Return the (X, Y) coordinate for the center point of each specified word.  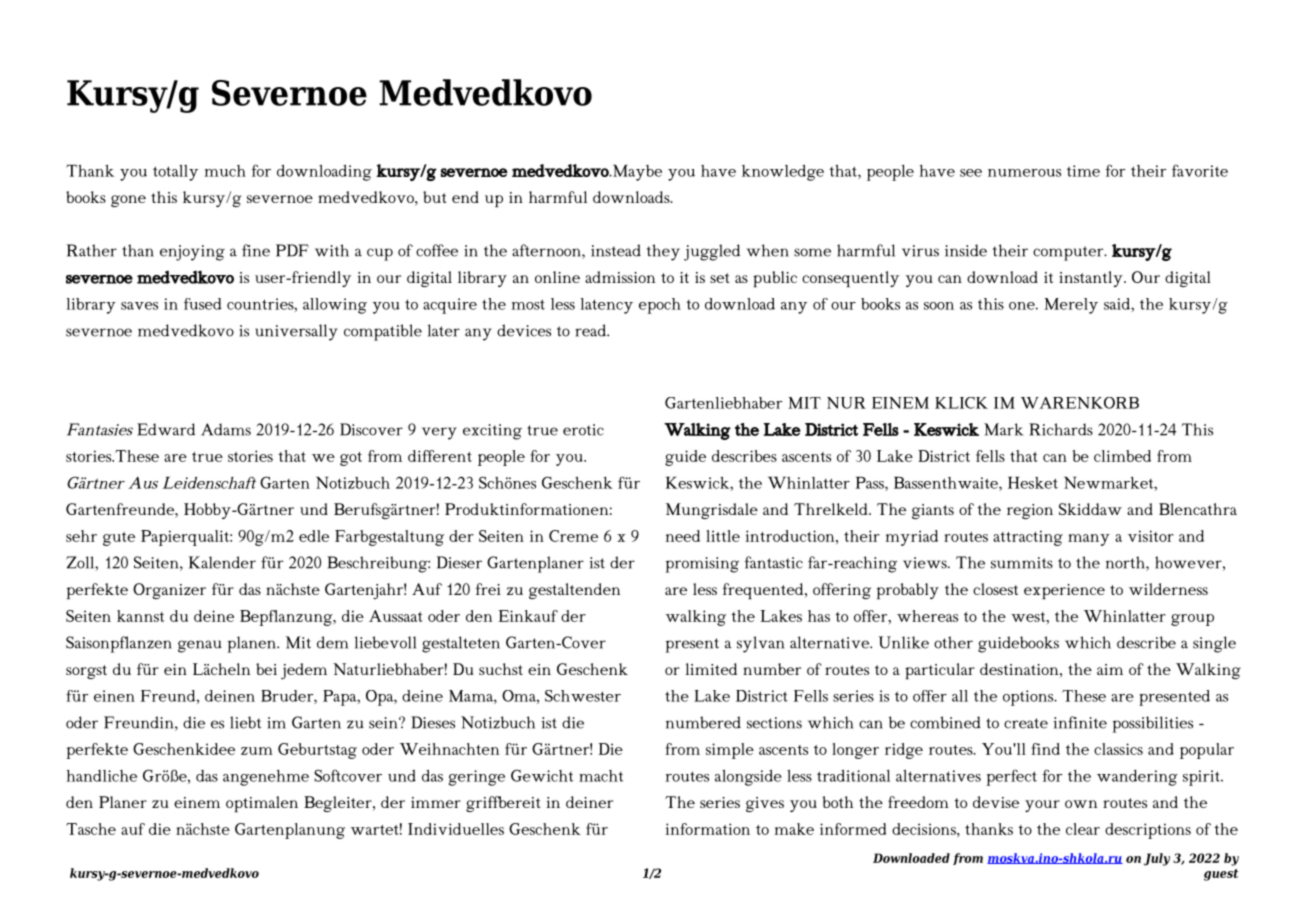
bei (266, 669)
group (1192, 620)
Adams (226, 429)
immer (436, 802)
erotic (583, 430)
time (1083, 171)
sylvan (761, 644)
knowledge (783, 173)
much (225, 171)
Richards (1061, 429)
